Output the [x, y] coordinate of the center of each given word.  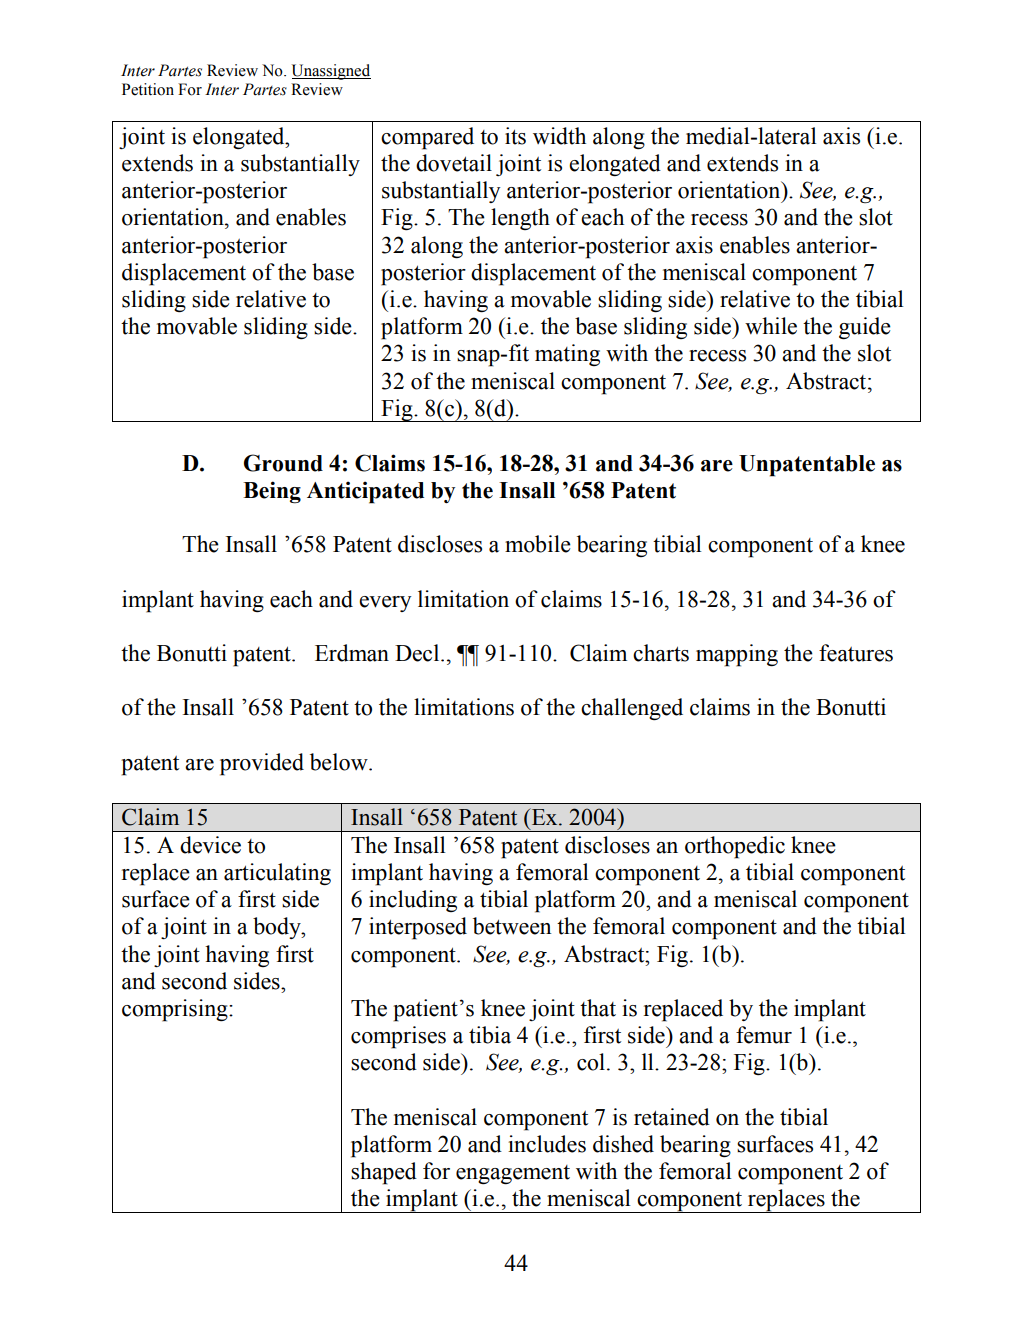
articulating [277, 874]
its [515, 136]
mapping [737, 655]
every [385, 604]
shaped [384, 1173]
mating [567, 355]
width [559, 136]
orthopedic [735, 847]
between [512, 926]
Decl [418, 653]
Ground [283, 463]
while [771, 326]
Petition [148, 89]
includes [547, 1144]
